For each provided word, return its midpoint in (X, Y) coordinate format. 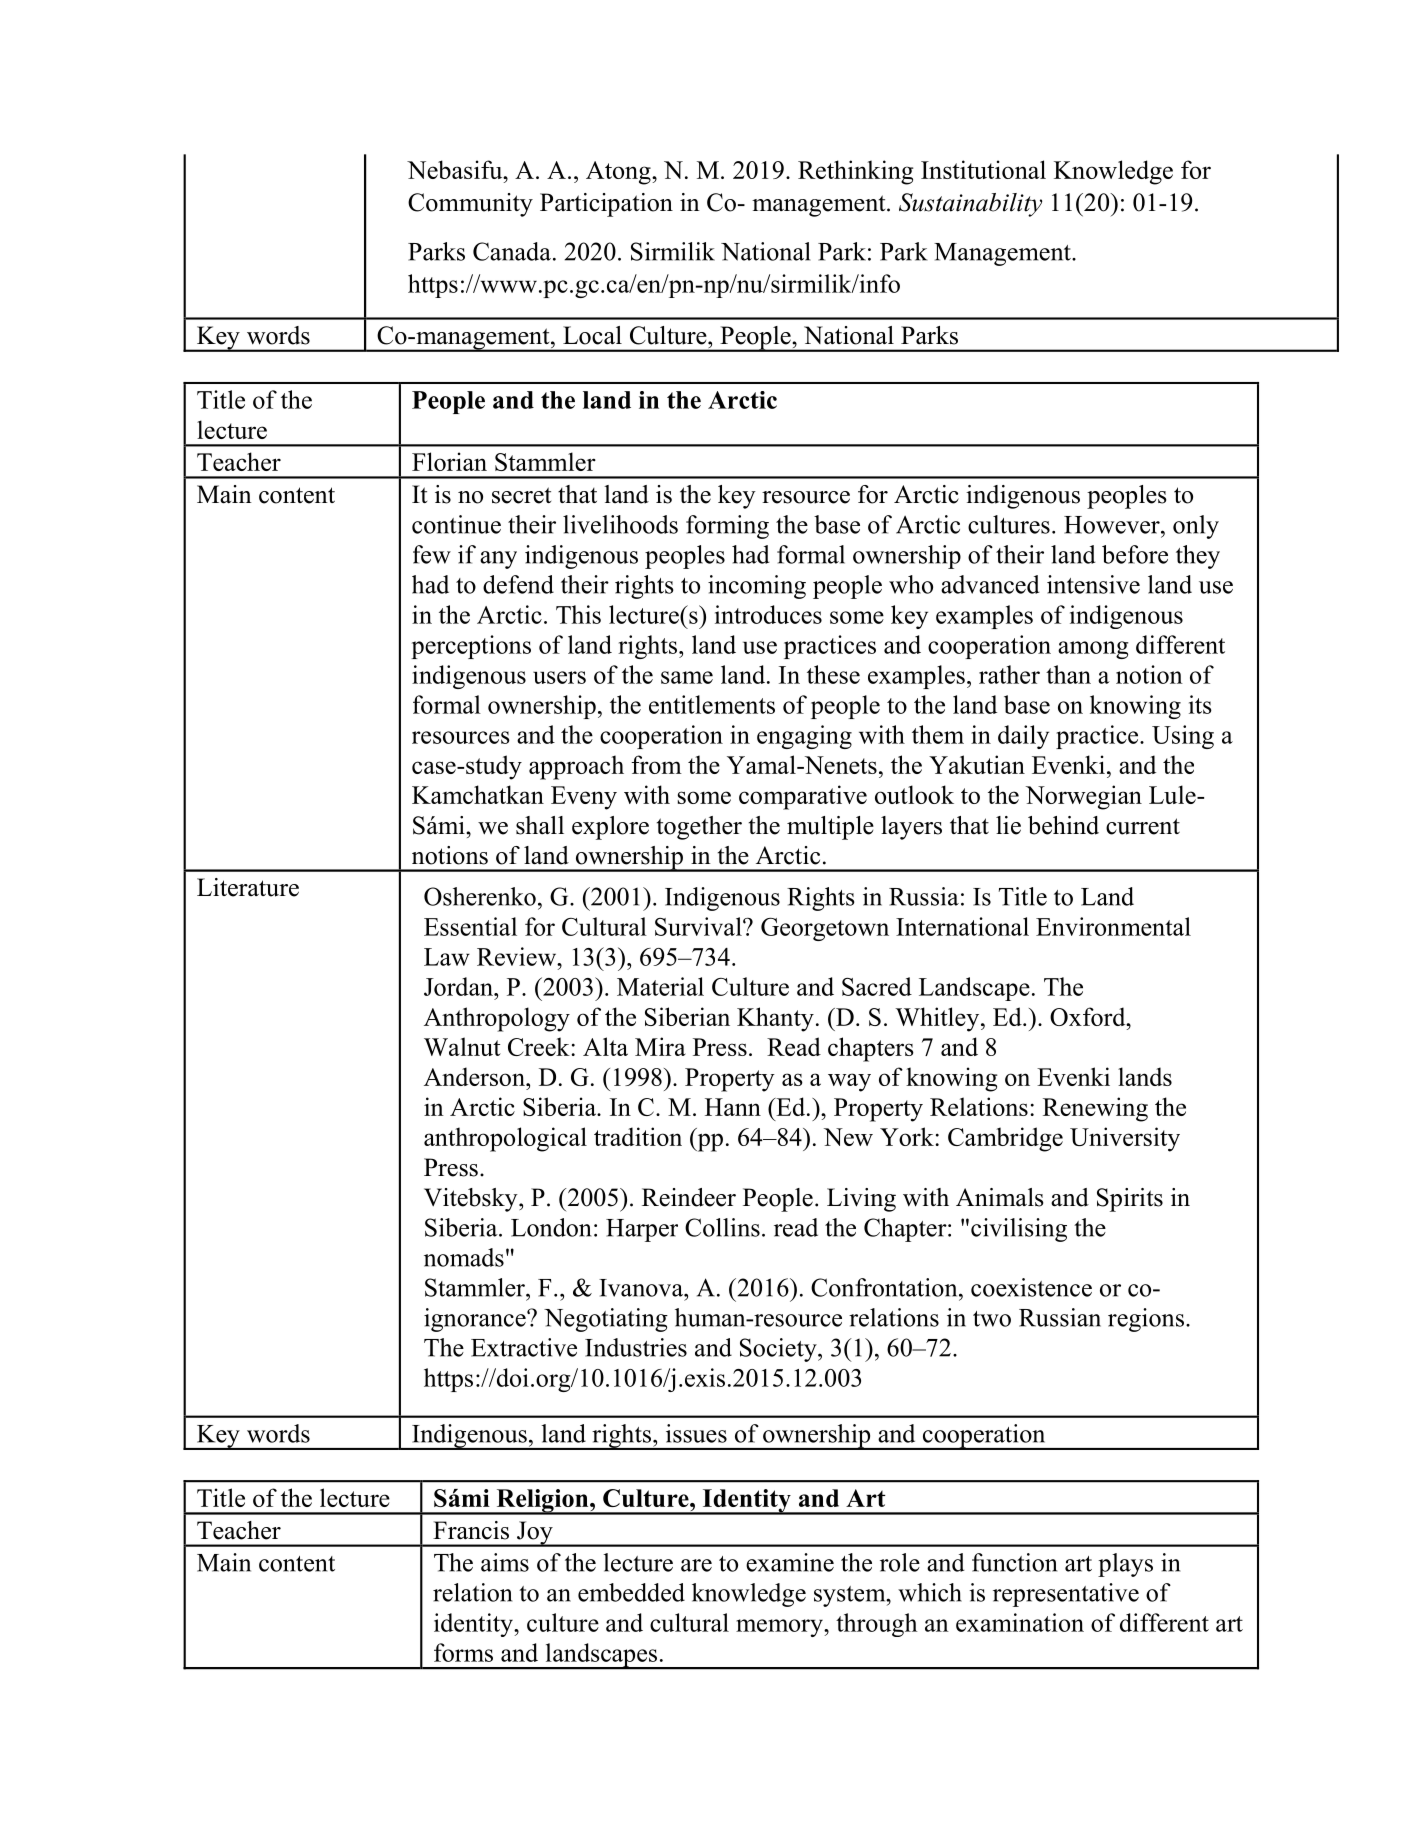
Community (470, 205)
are (696, 1565)
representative (1066, 1595)
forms (463, 1652)
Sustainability (970, 205)
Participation (606, 205)
